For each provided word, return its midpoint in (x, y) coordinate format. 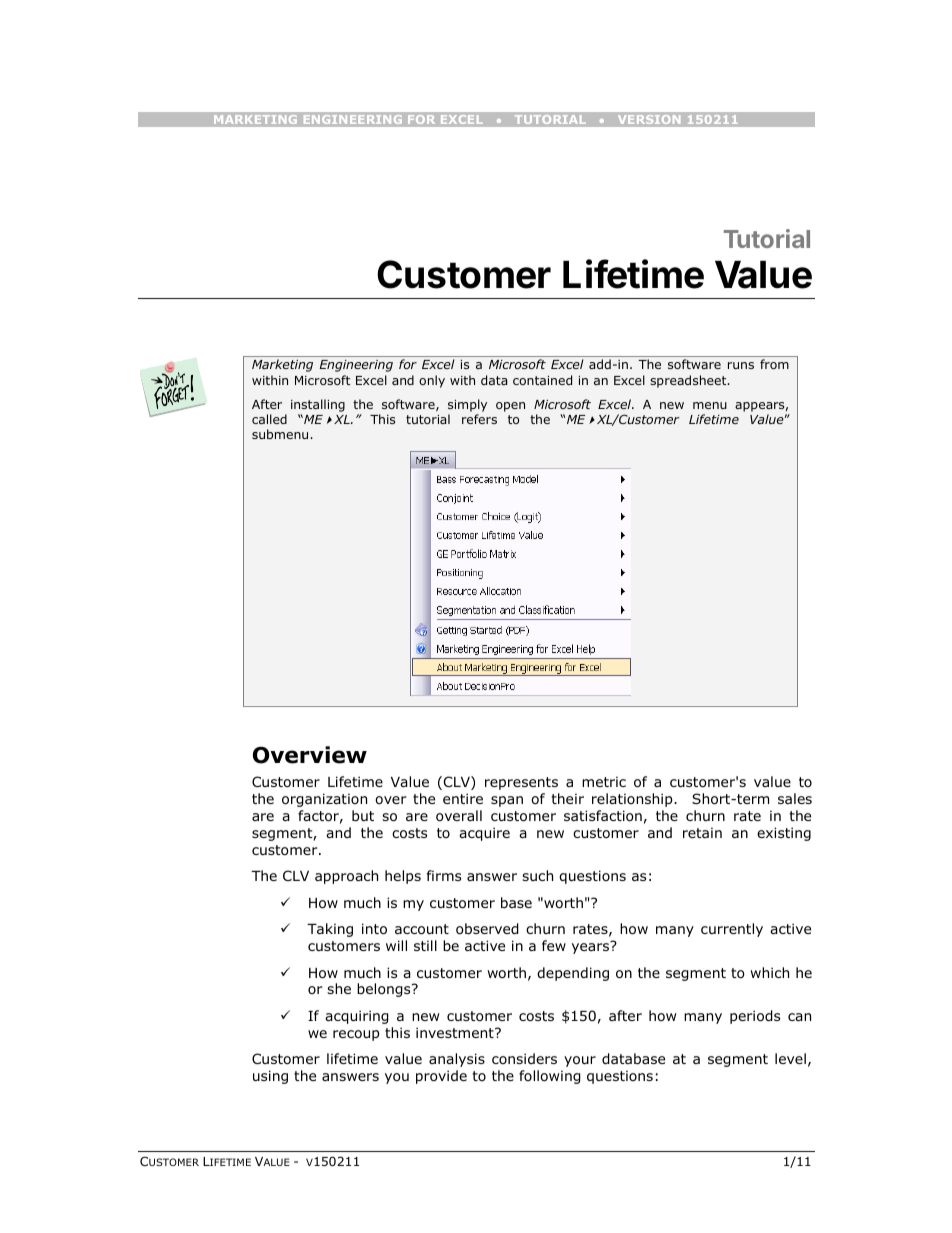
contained (542, 380)
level (790, 1058)
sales (795, 798)
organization (324, 800)
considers (524, 1058)
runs (741, 365)
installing (318, 407)
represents (521, 783)
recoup (356, 1035)
